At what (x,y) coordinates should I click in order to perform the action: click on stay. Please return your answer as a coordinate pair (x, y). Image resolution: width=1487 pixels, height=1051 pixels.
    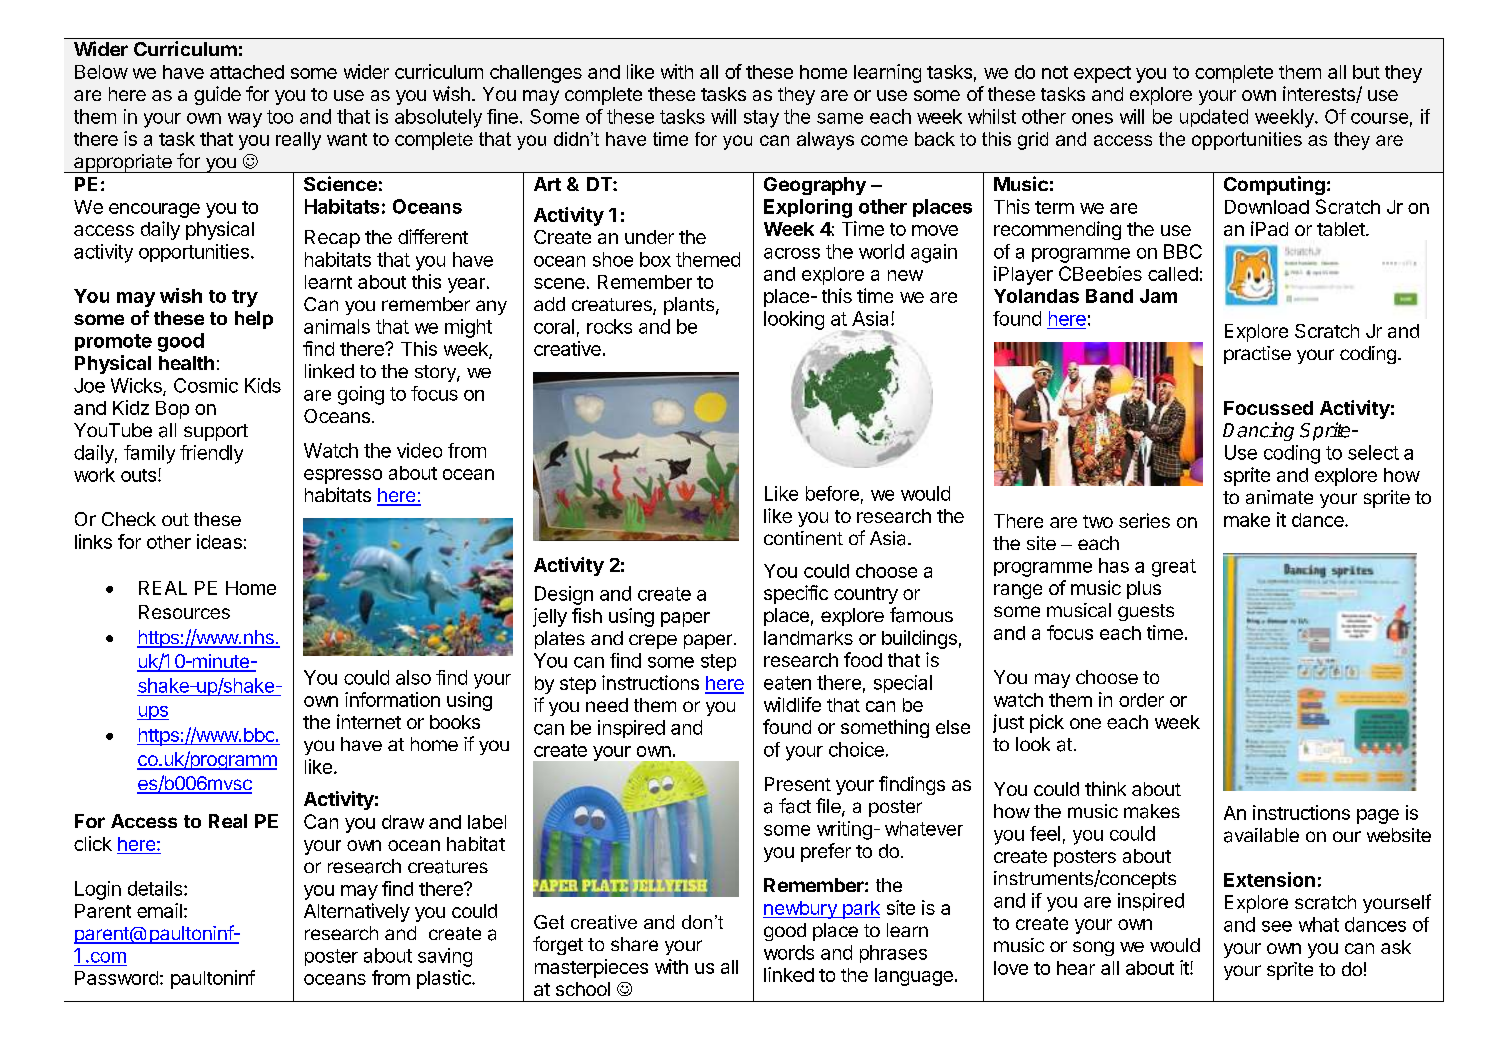
    Looking at the image, I should click on (761, 119).
